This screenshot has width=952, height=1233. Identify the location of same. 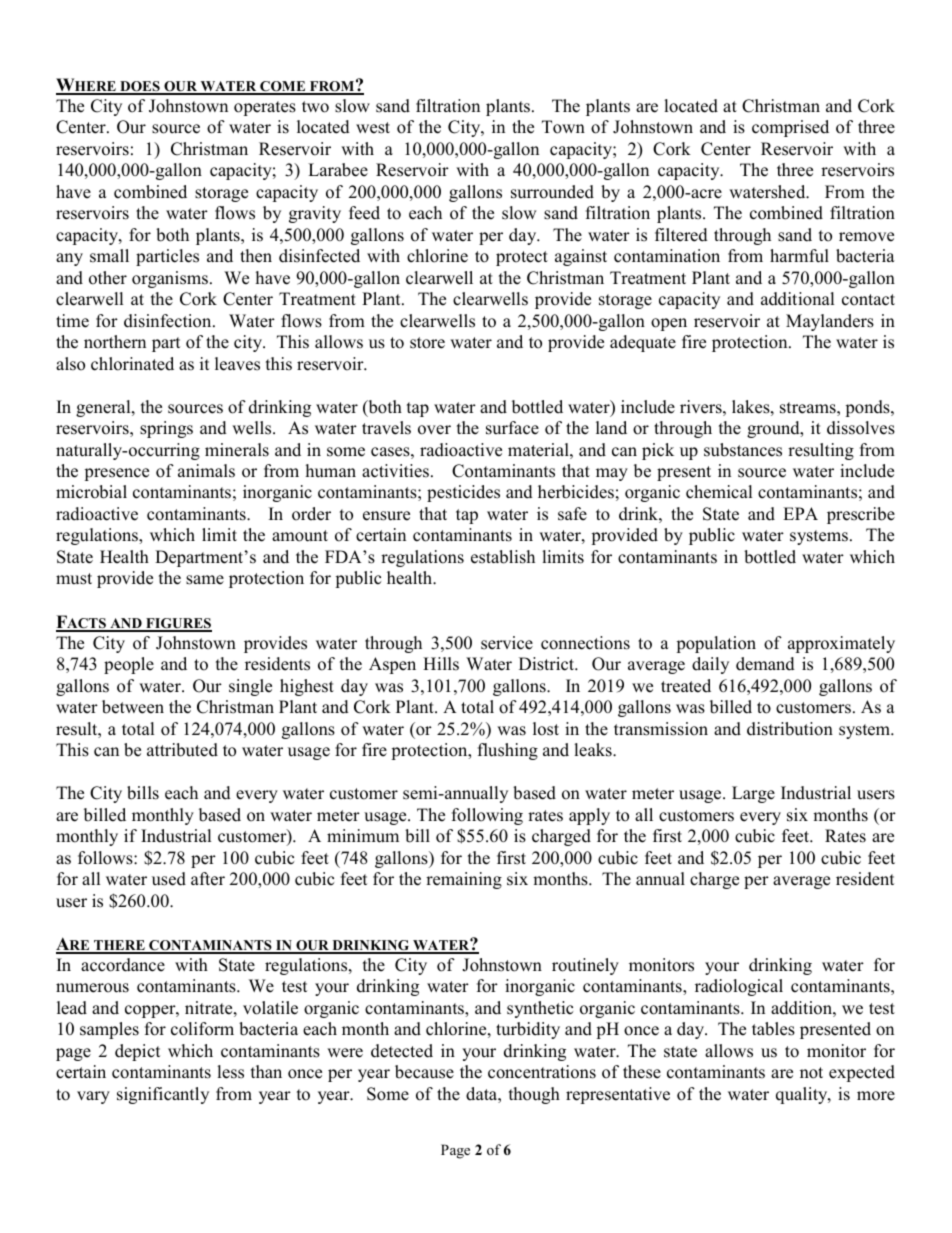
(205, 580).
